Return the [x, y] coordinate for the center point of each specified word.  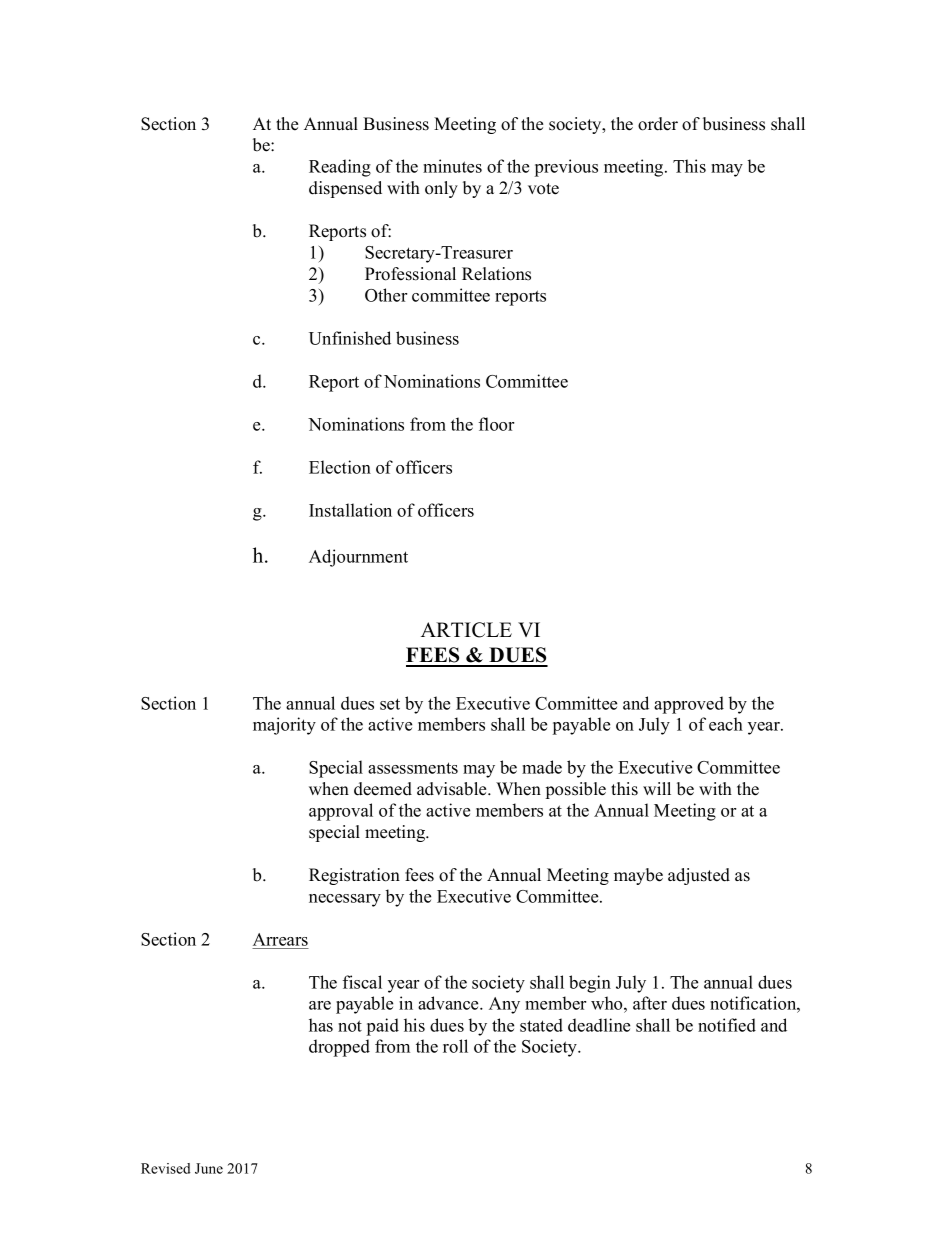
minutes [452, 166]
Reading [340, 168]
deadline [599, 1025]
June [209, 1168]
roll [455, 1046]
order [658, 124]
